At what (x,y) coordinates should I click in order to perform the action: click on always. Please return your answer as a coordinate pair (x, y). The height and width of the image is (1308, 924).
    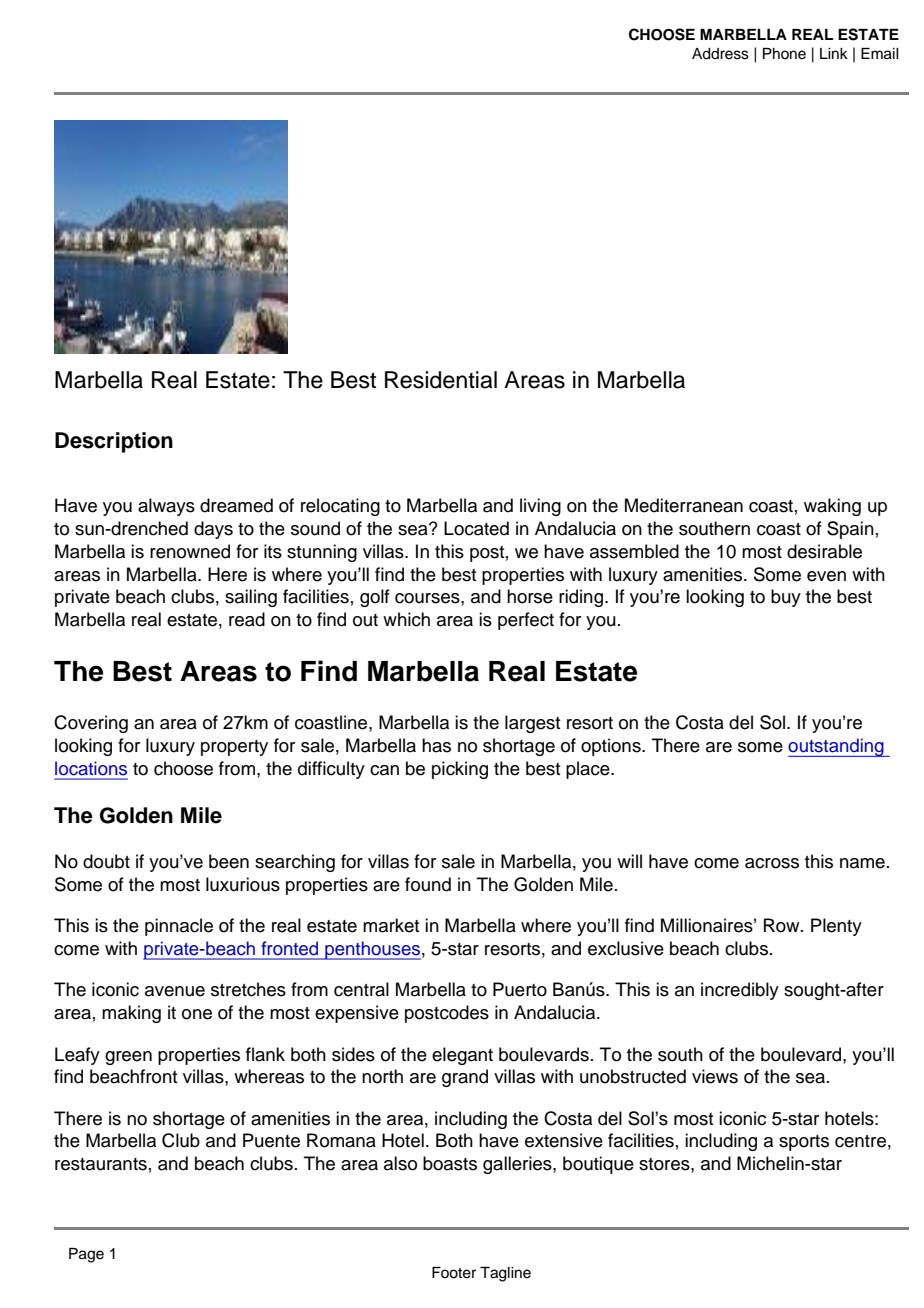
    Looking at the image, I should click on (166, 507).
